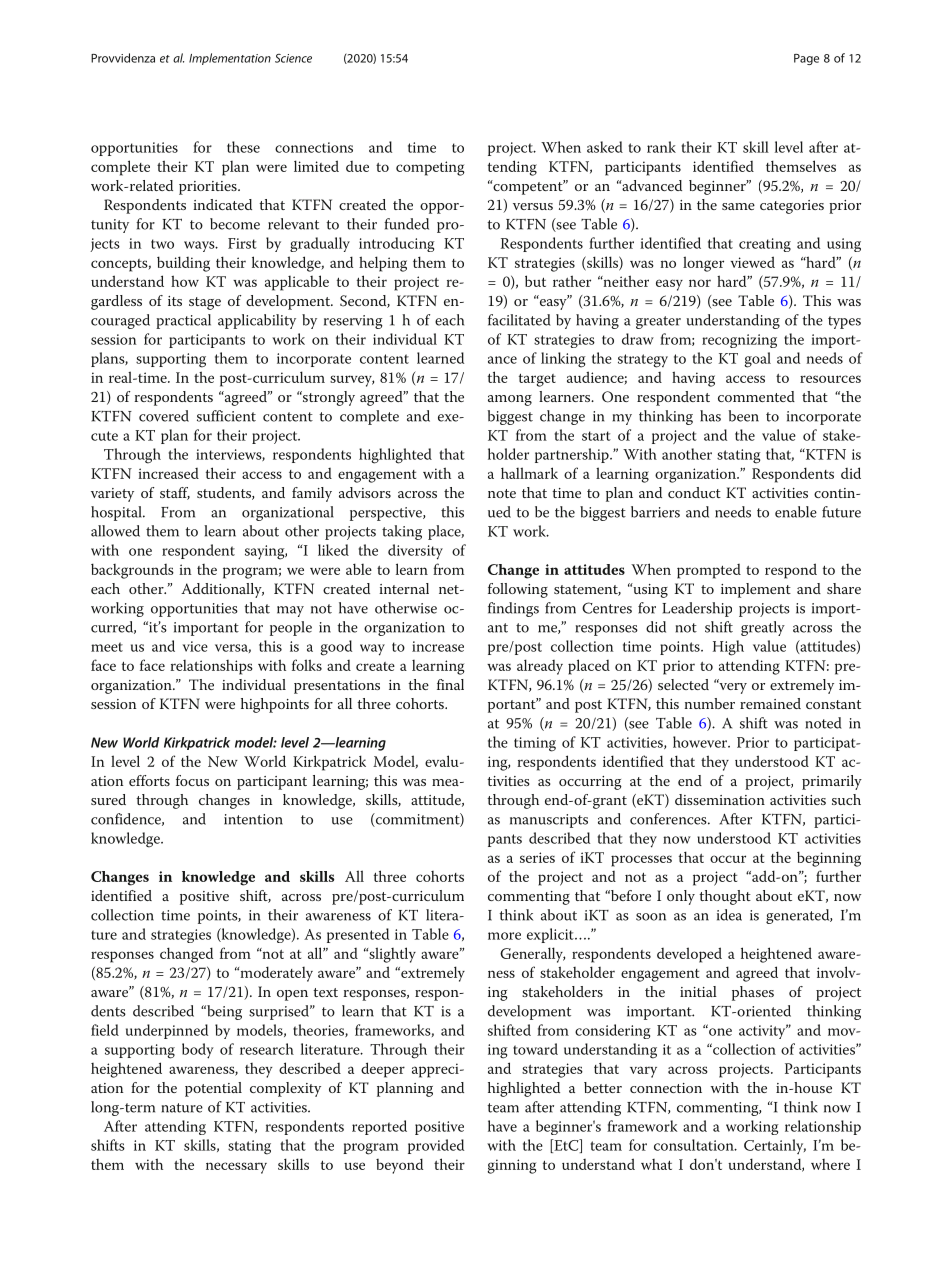 This document has height=1265, width=952. Describe the element at coordinates (436, 1146) in the document. I see `provided` at that location.
